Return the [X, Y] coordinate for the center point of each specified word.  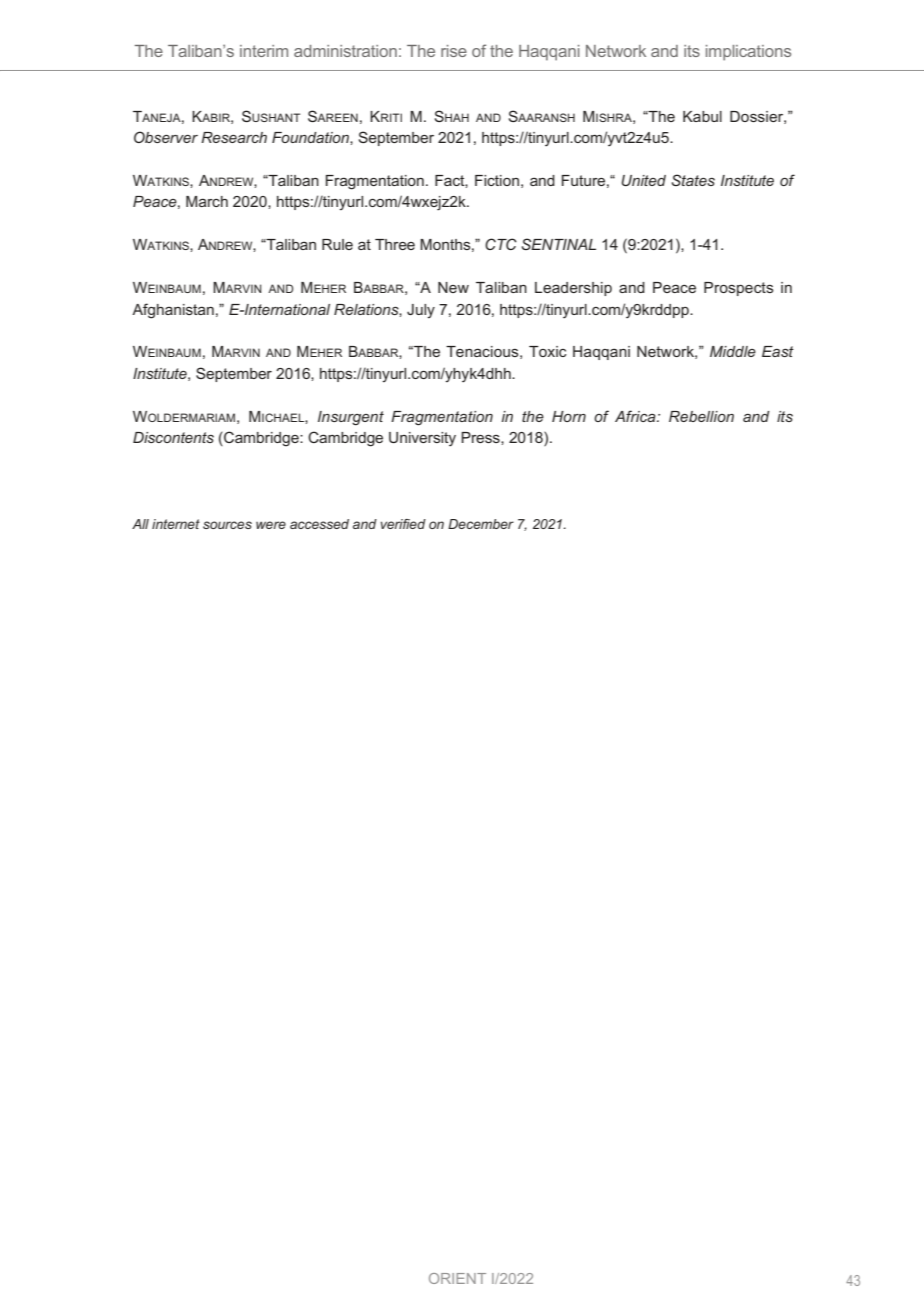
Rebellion [701, 416]
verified [403, 524]
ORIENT [457, 1278]
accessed [319, 524]
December [481, 524]
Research [234, 137]
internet [176, 524]
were [271, 525]
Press [481, 438]
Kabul [702, 116]
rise [454, 51]
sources [227, 525]
